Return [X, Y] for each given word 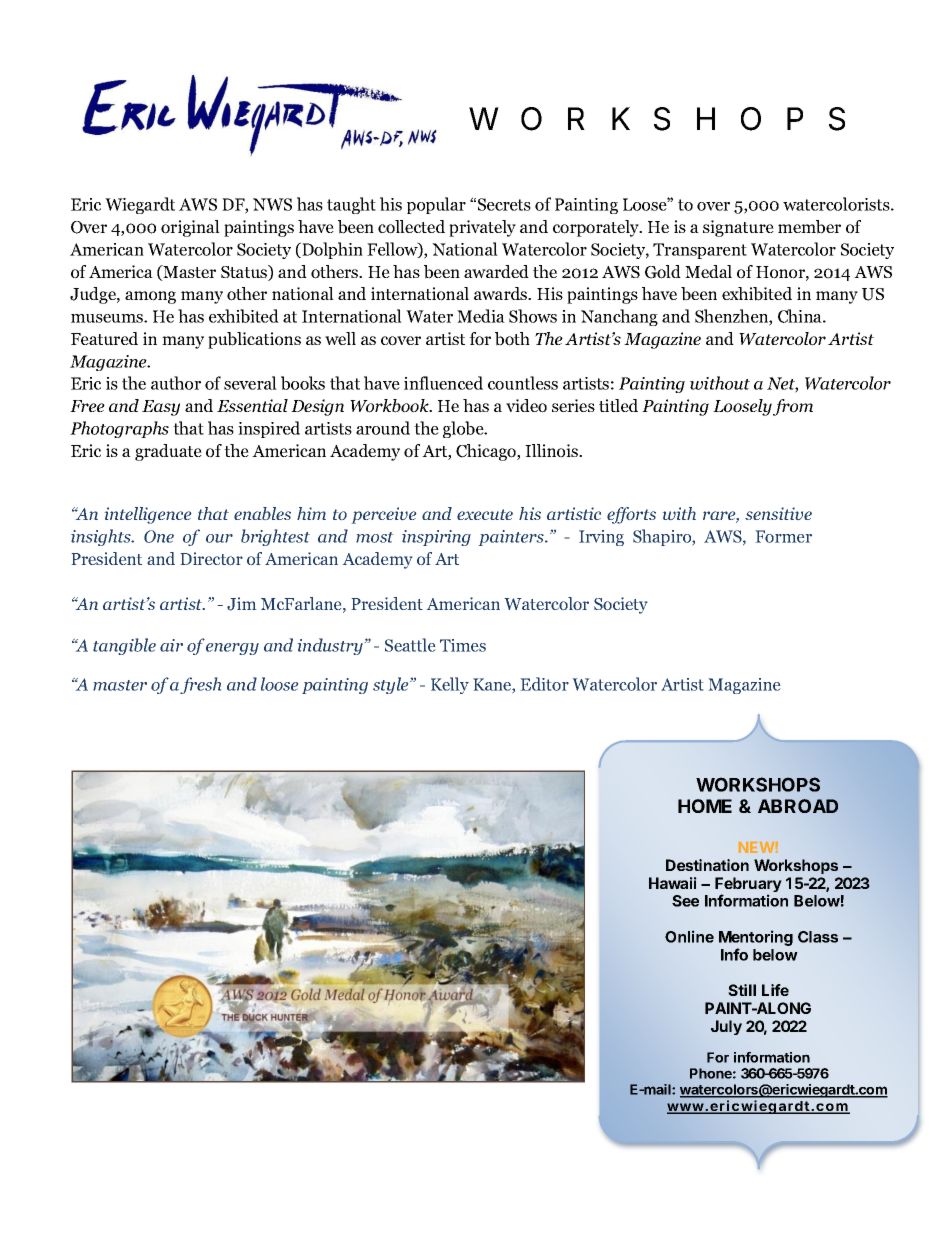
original [190, 228]
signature [738, 228]
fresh [201, 685]
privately [482, 228]
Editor [544, 684]
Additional [678, 1143]
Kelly [450, 685]
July [726, 1027]
